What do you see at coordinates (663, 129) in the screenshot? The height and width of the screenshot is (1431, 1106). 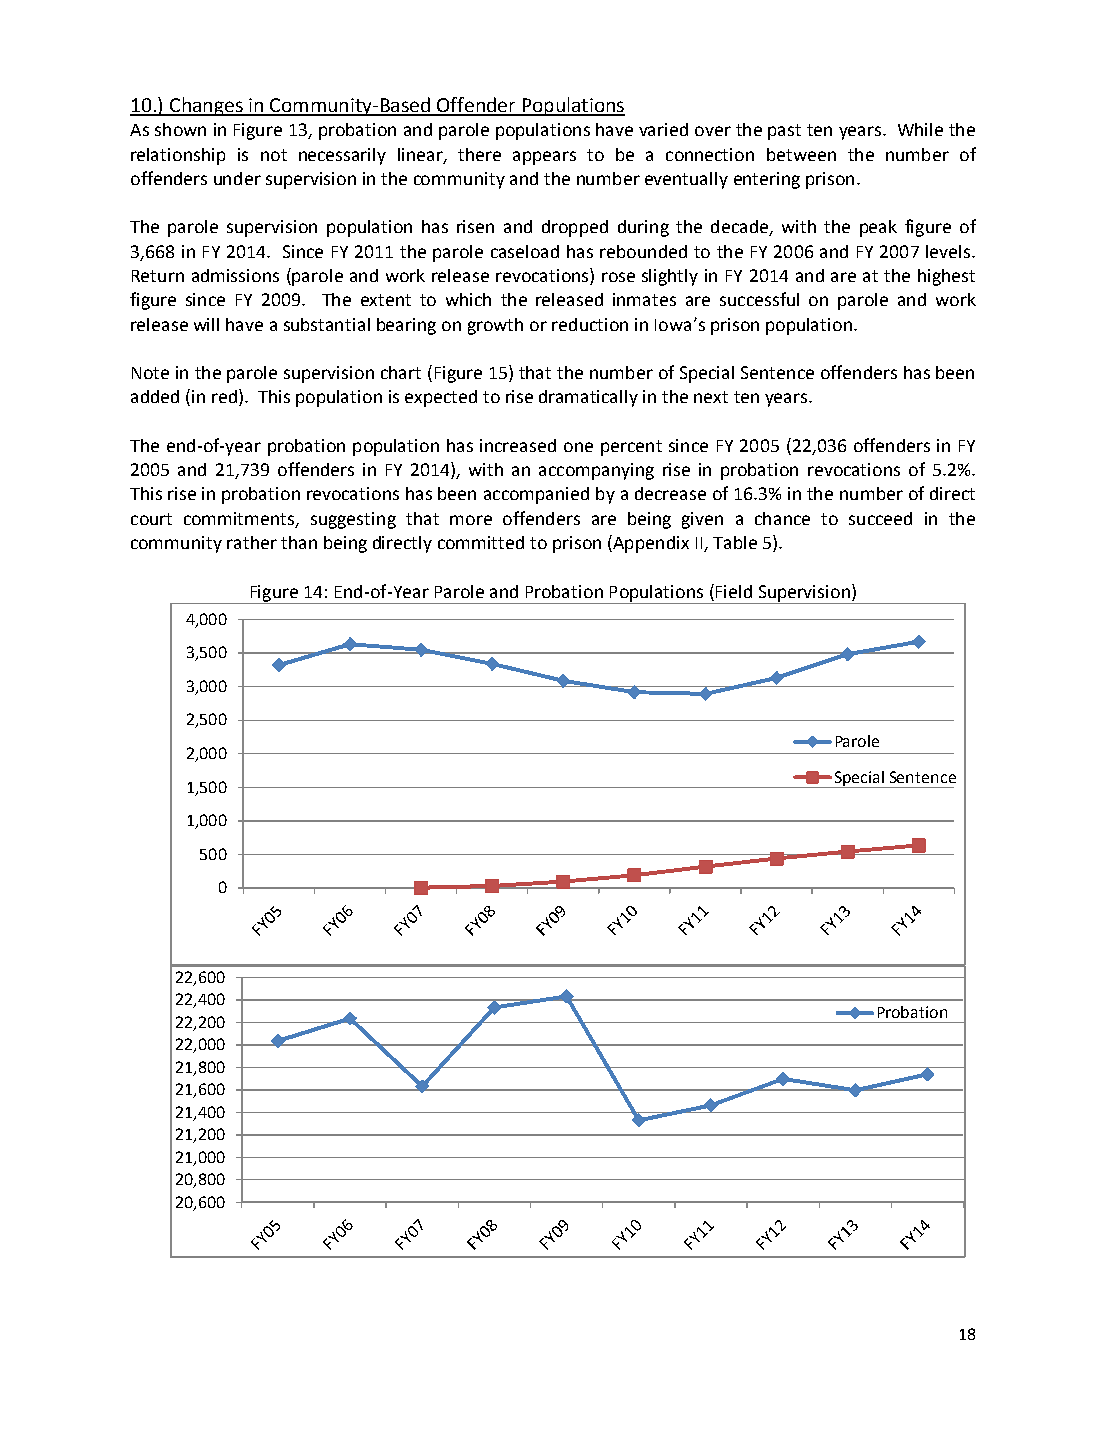 I see `varied` at bounding box center [663, 129].
